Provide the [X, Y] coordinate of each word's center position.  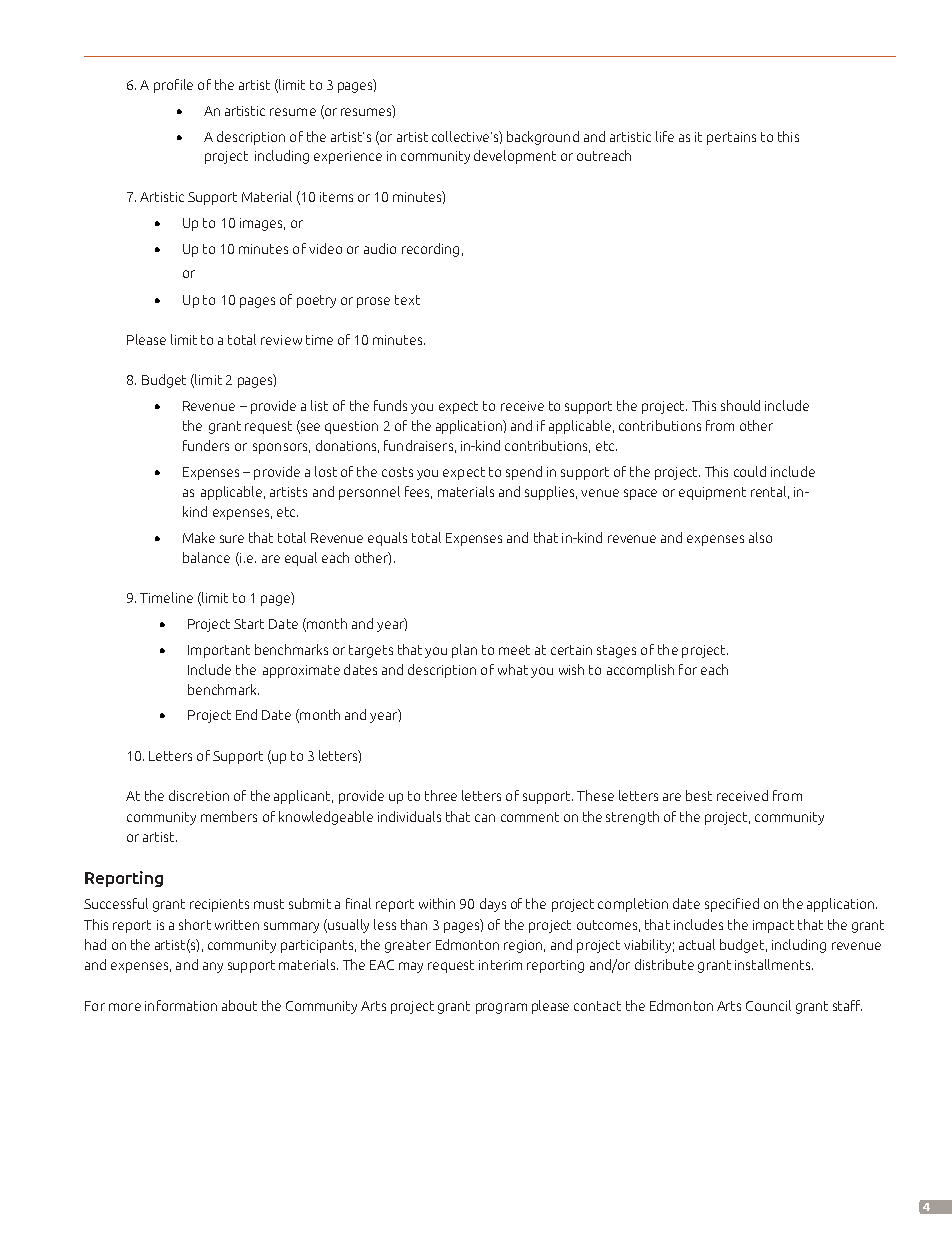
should [740, 405]
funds [390, 405]
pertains [731, 138]
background [543, 138]
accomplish [640, 671]
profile [173, 86]
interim [500, 965]
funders [206, 445]
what [513, 669]
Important [219, 651]
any [213, 967]
